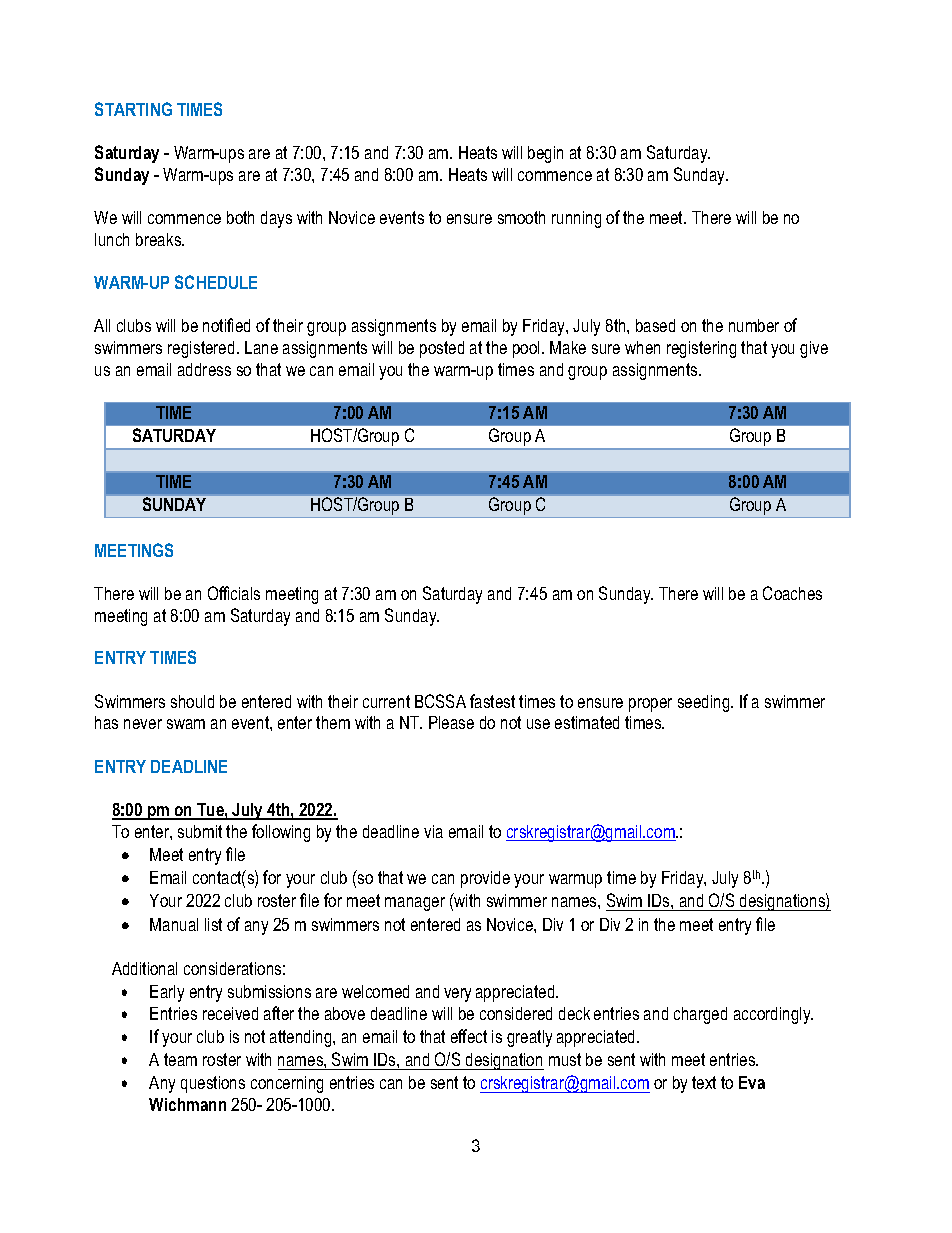  Describe the element at coordinates (492, 701) in the screenshot. I see `fastest` at that location.
